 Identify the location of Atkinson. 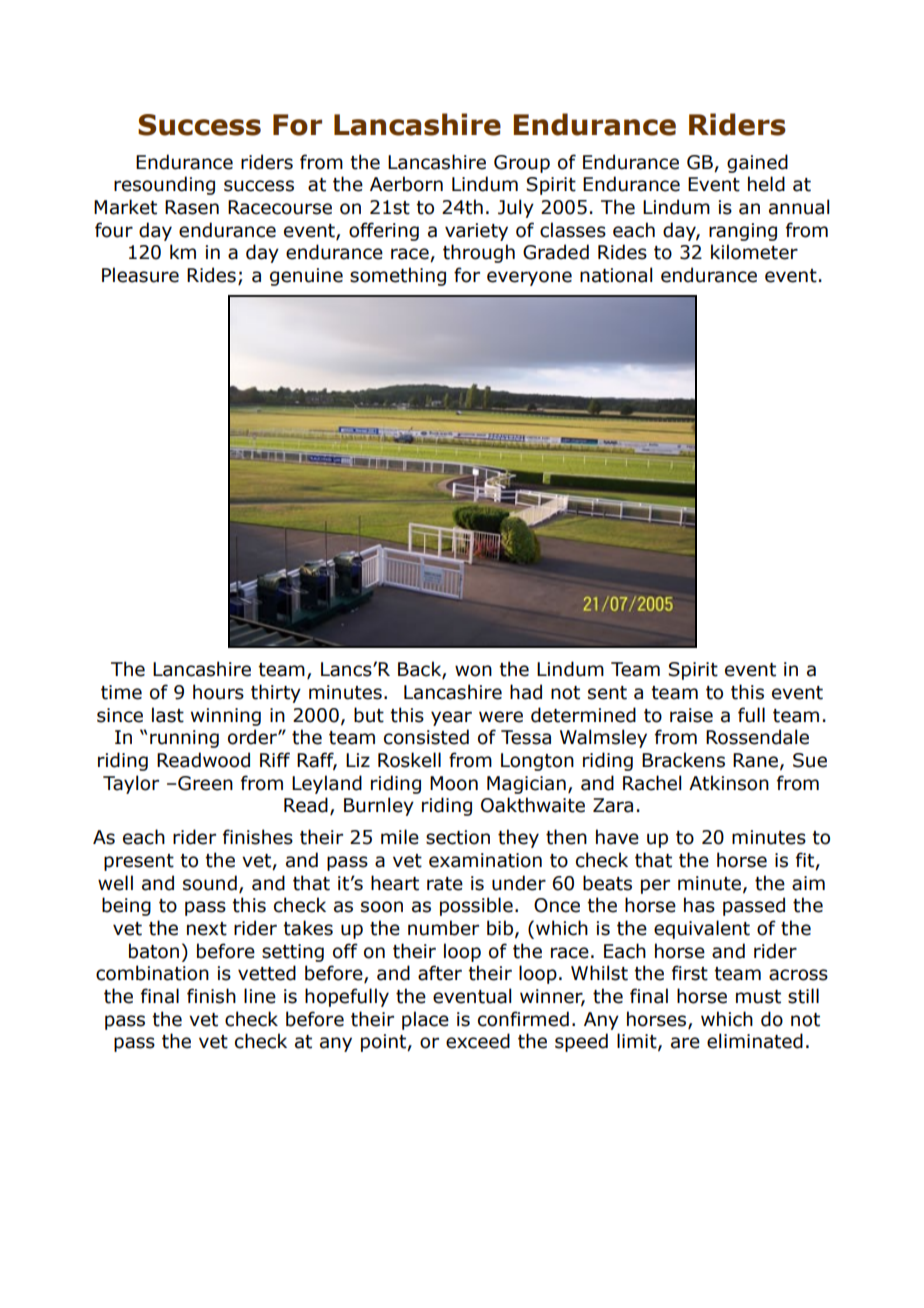
(729, 783).
